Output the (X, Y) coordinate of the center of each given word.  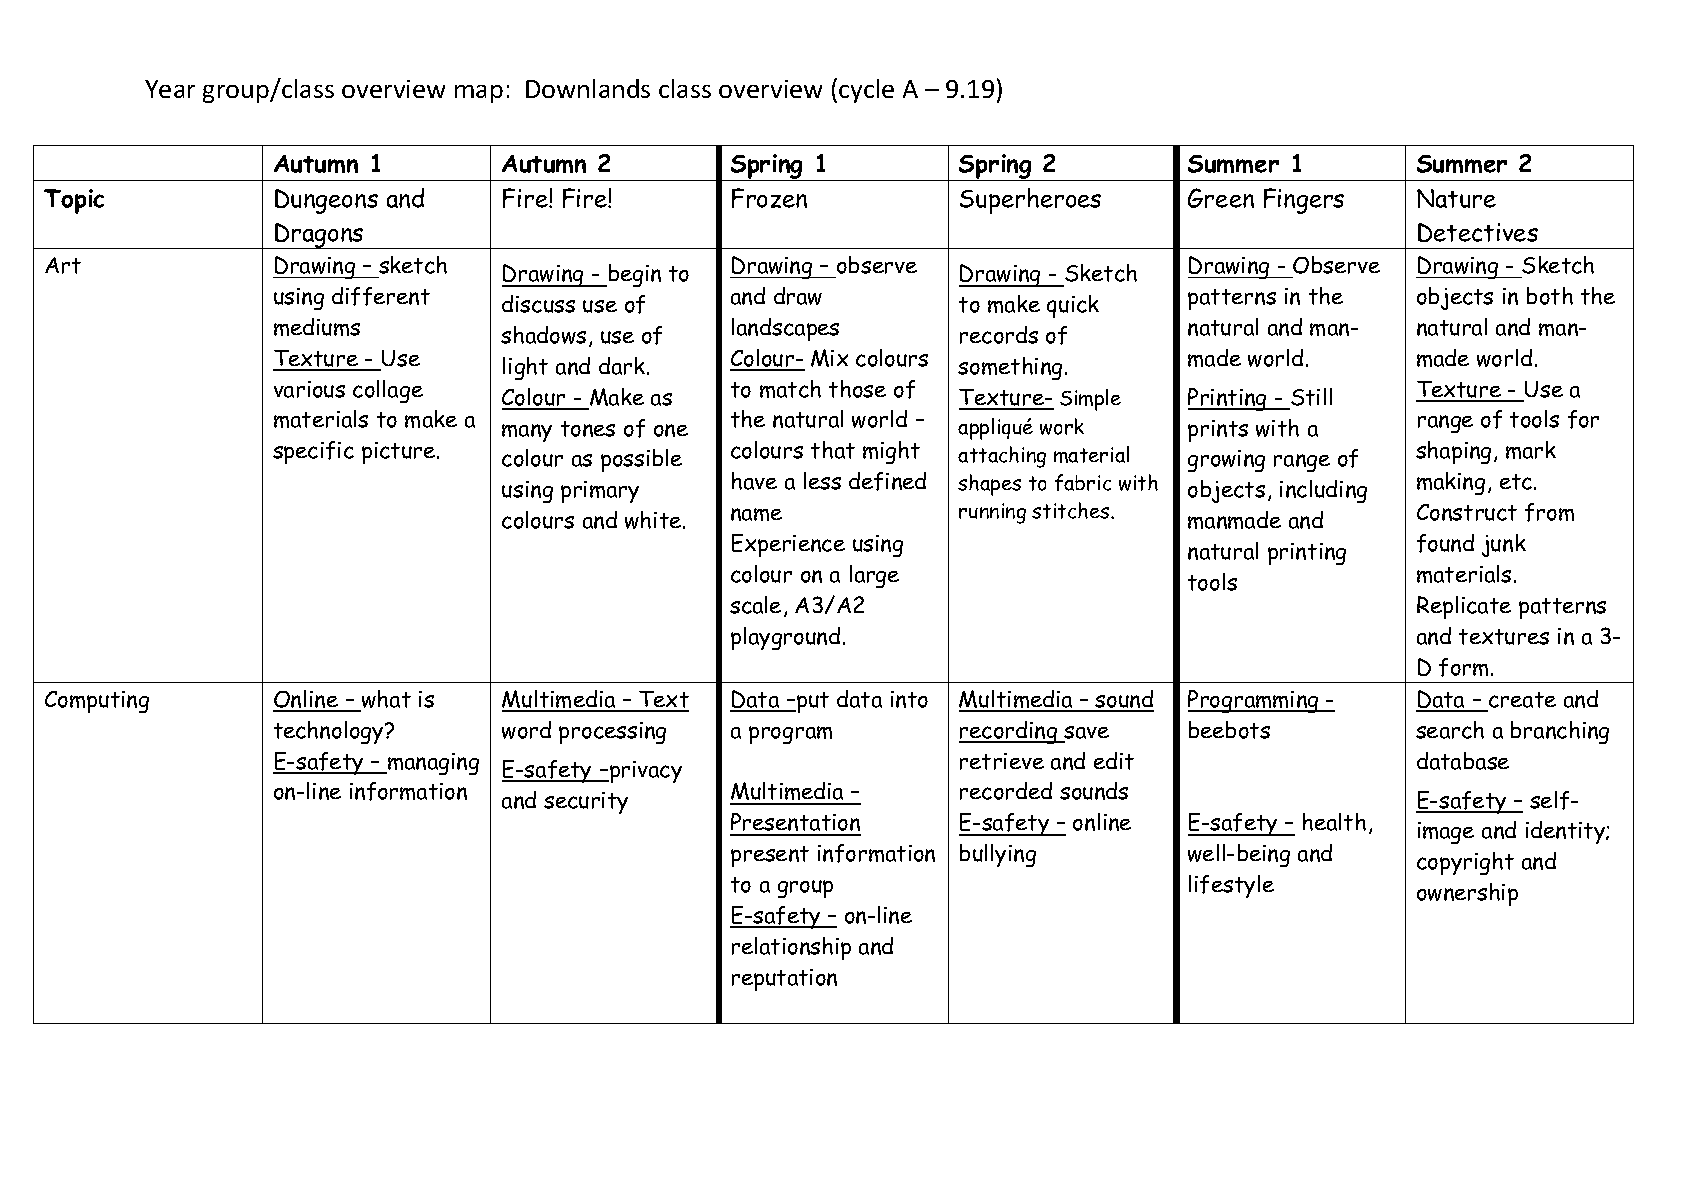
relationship (791, 948)
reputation (784, 980)
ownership (1467, 894)
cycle (866, 91)
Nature (1456, 198)
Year (170, 89)
